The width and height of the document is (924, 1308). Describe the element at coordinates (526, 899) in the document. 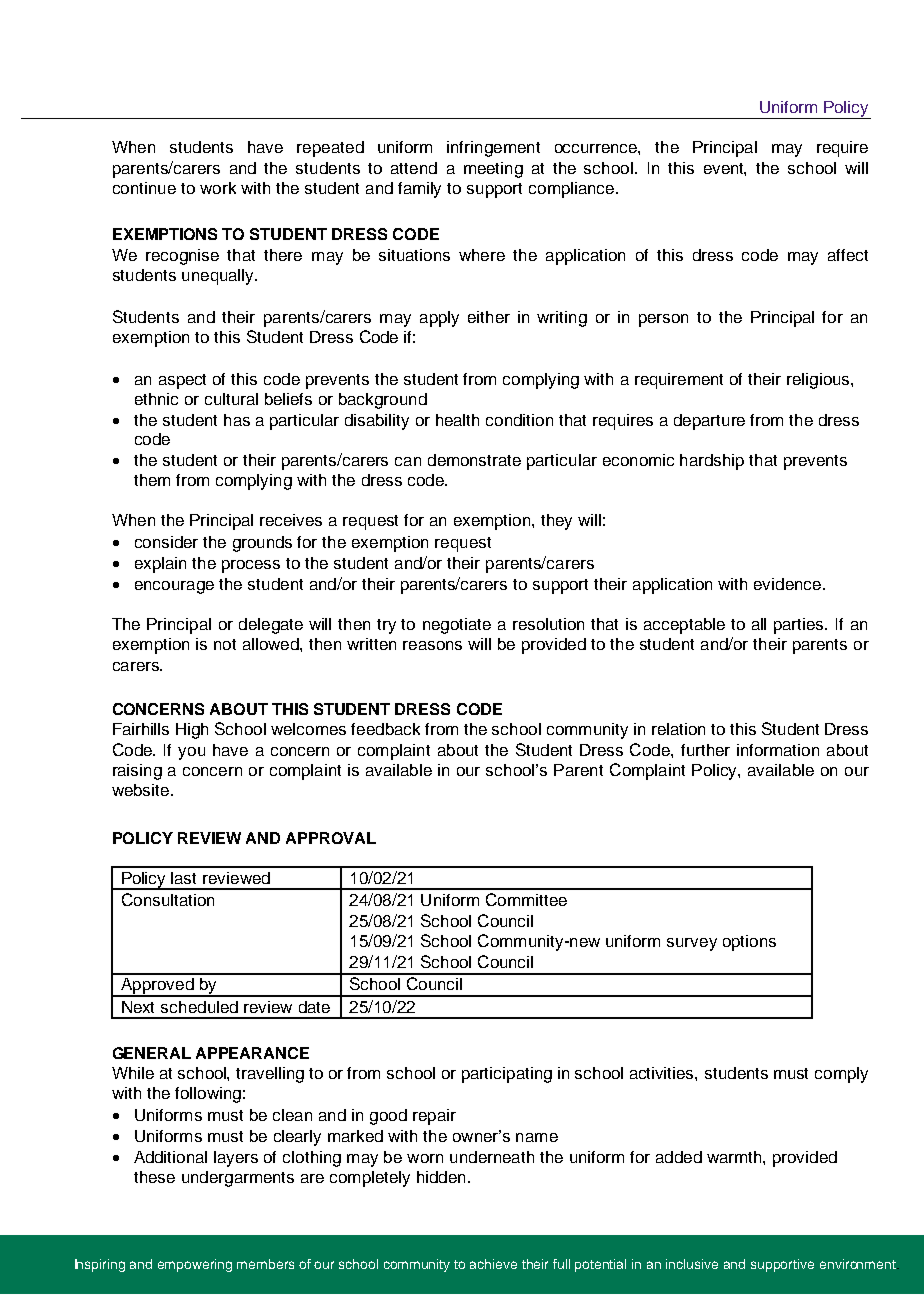

I see `Committee` at that location.
